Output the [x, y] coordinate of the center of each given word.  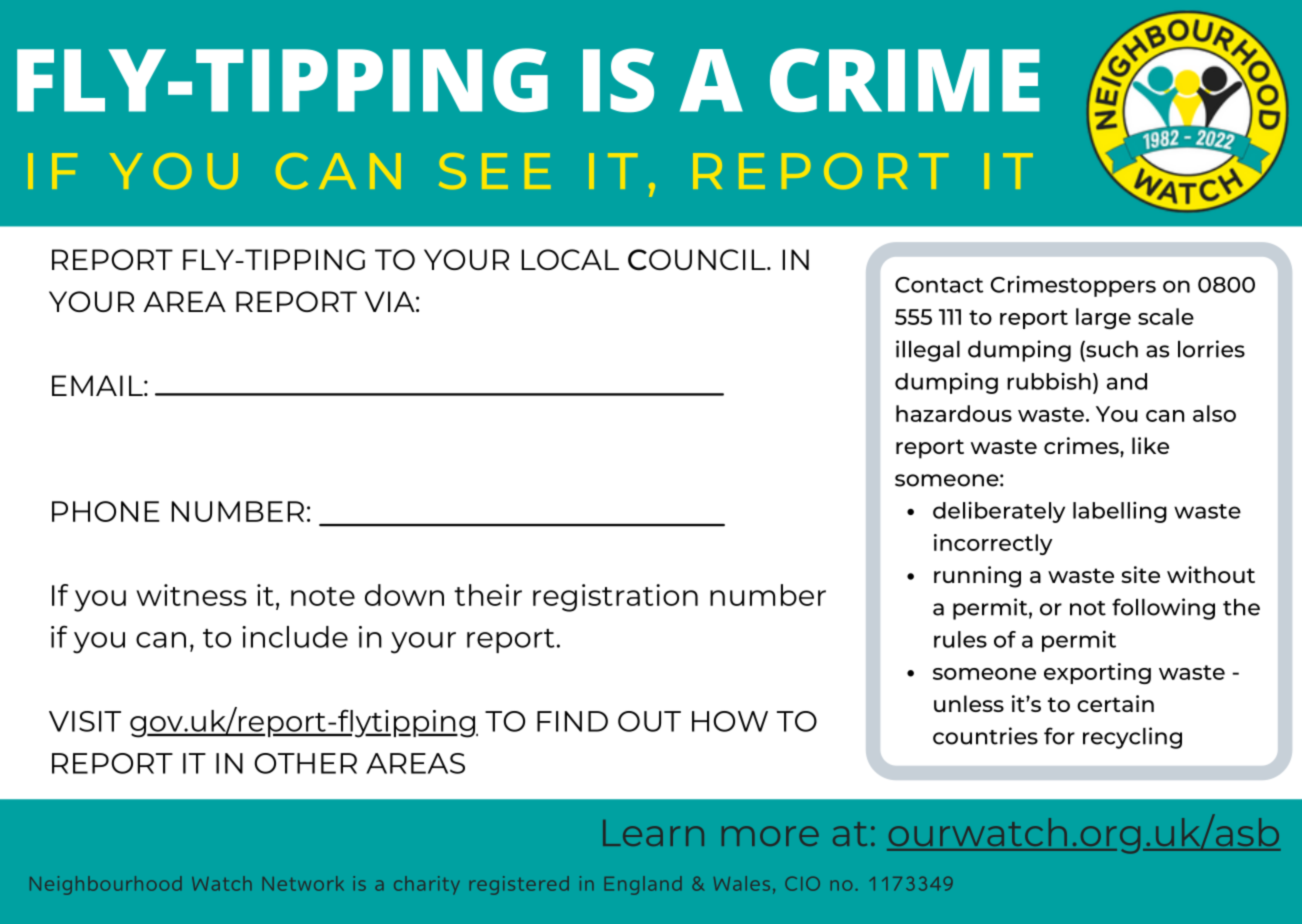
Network [303, 883]
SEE [494, 171]
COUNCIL [698, 260]
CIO [802, 883]
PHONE [106, 511]
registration [615, 598]
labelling [1120, 512]
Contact [939, 285]
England [643, 885]
